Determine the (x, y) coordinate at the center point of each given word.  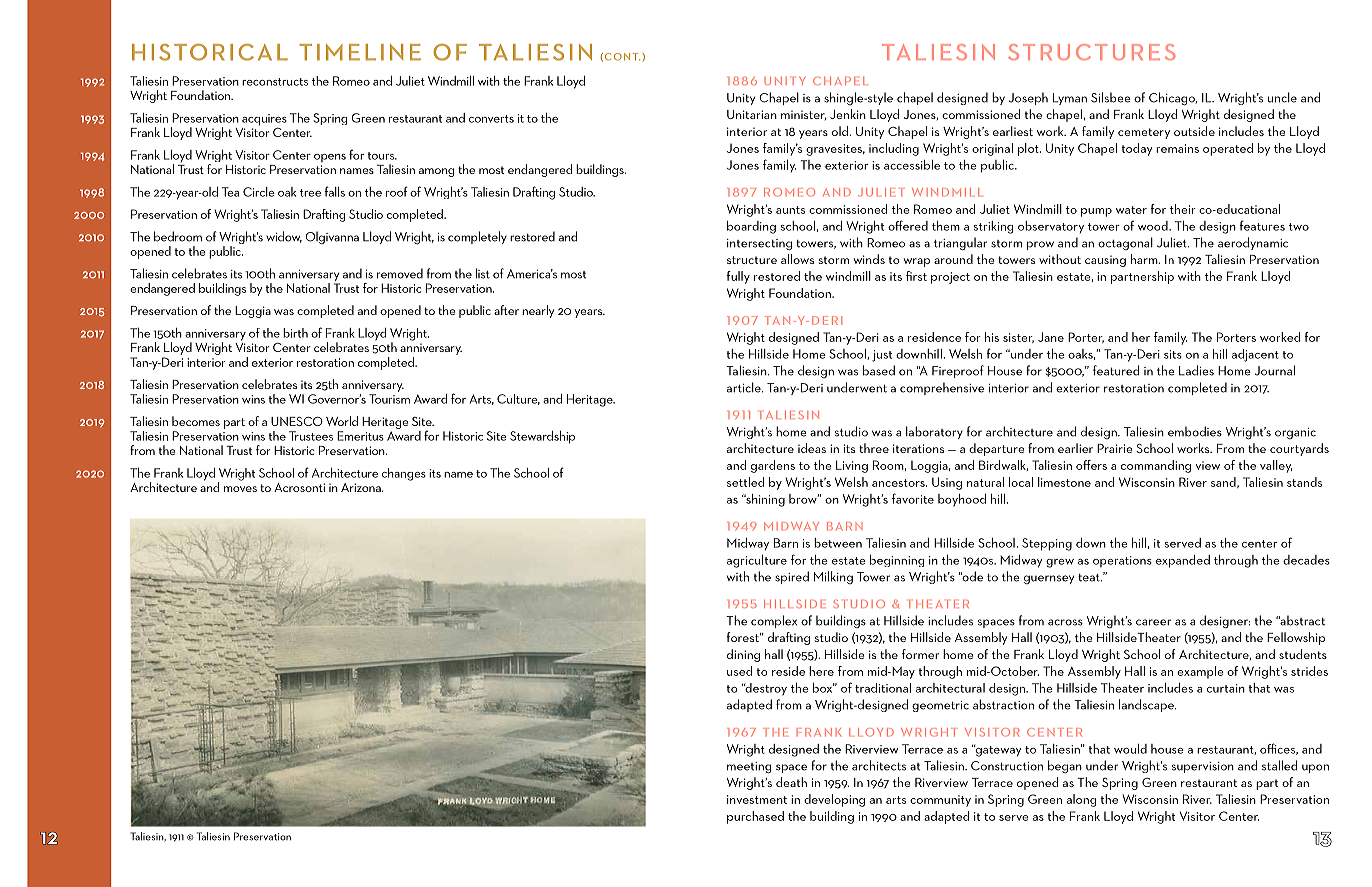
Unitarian (752, 114)
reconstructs (275, 82)
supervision (1203, 767)
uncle (1282, 97)
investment (757, 799)
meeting (749, 768)
